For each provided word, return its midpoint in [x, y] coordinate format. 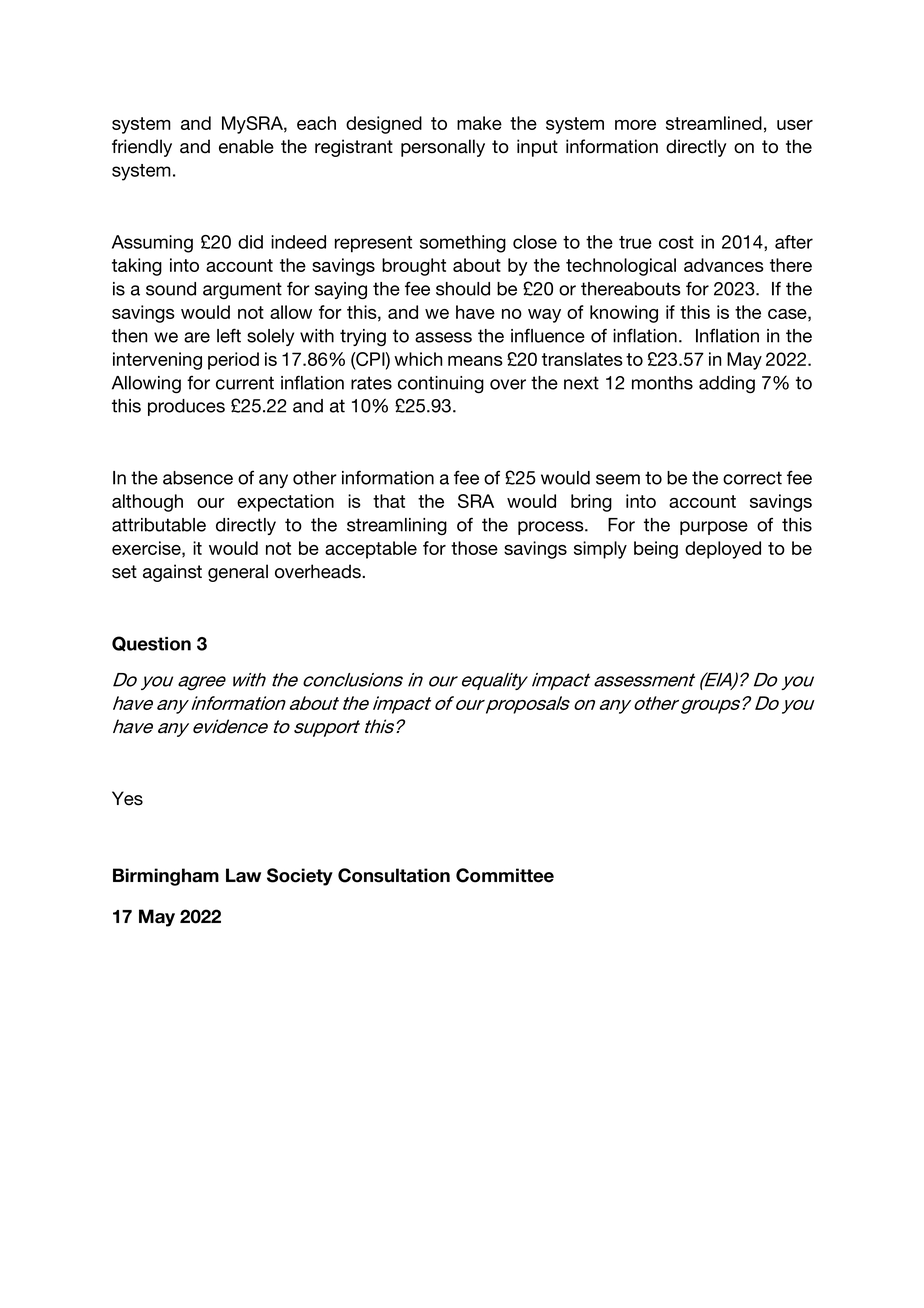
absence [198, 478]
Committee [505, 875]
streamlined [714, 123]
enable [246, 146]
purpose [714, 528]
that [389, 501]
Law [243, 875]
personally [443, 148]
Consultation [394, 875]
